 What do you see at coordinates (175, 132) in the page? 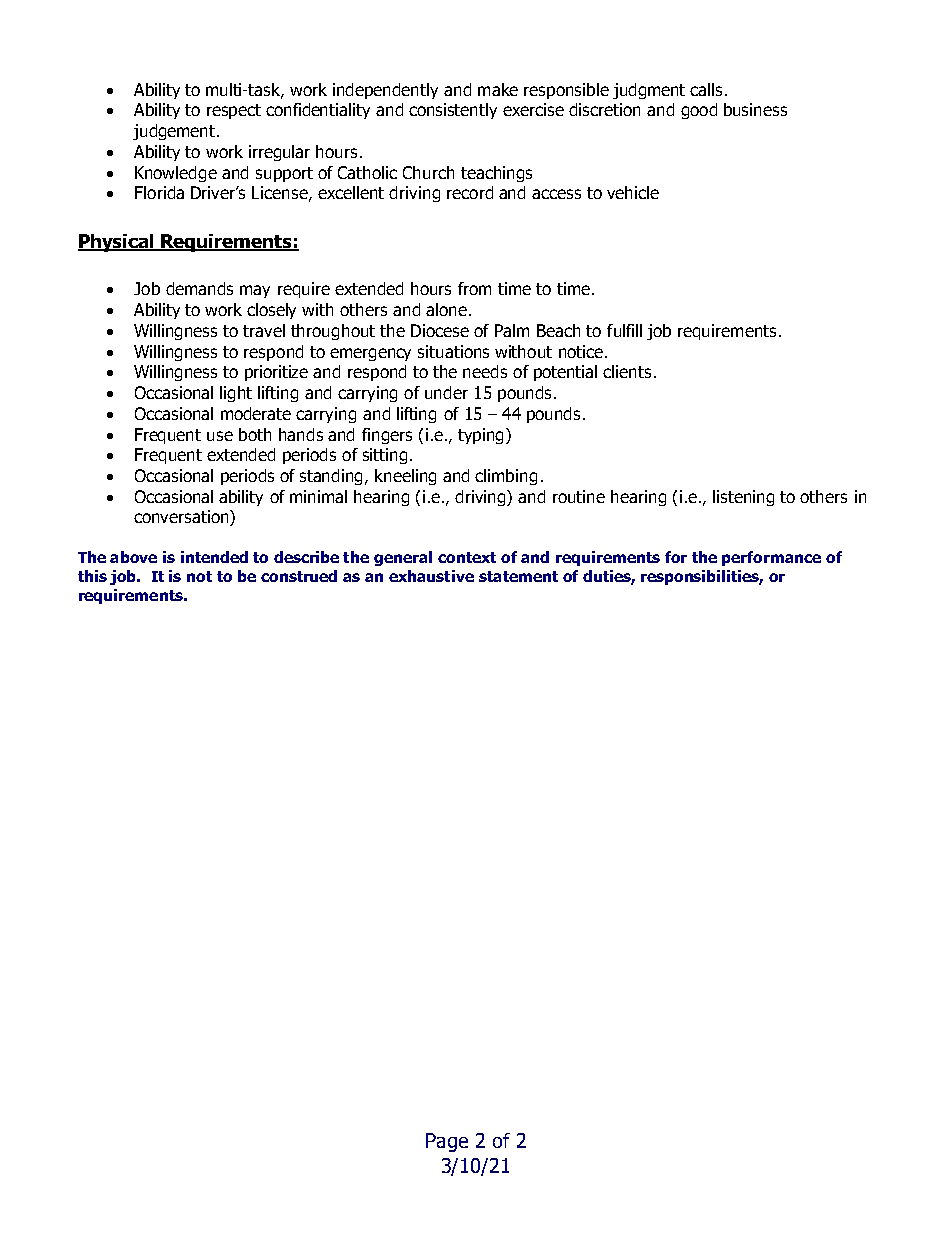
I see `judgement` at bounding box center [175, 132].
